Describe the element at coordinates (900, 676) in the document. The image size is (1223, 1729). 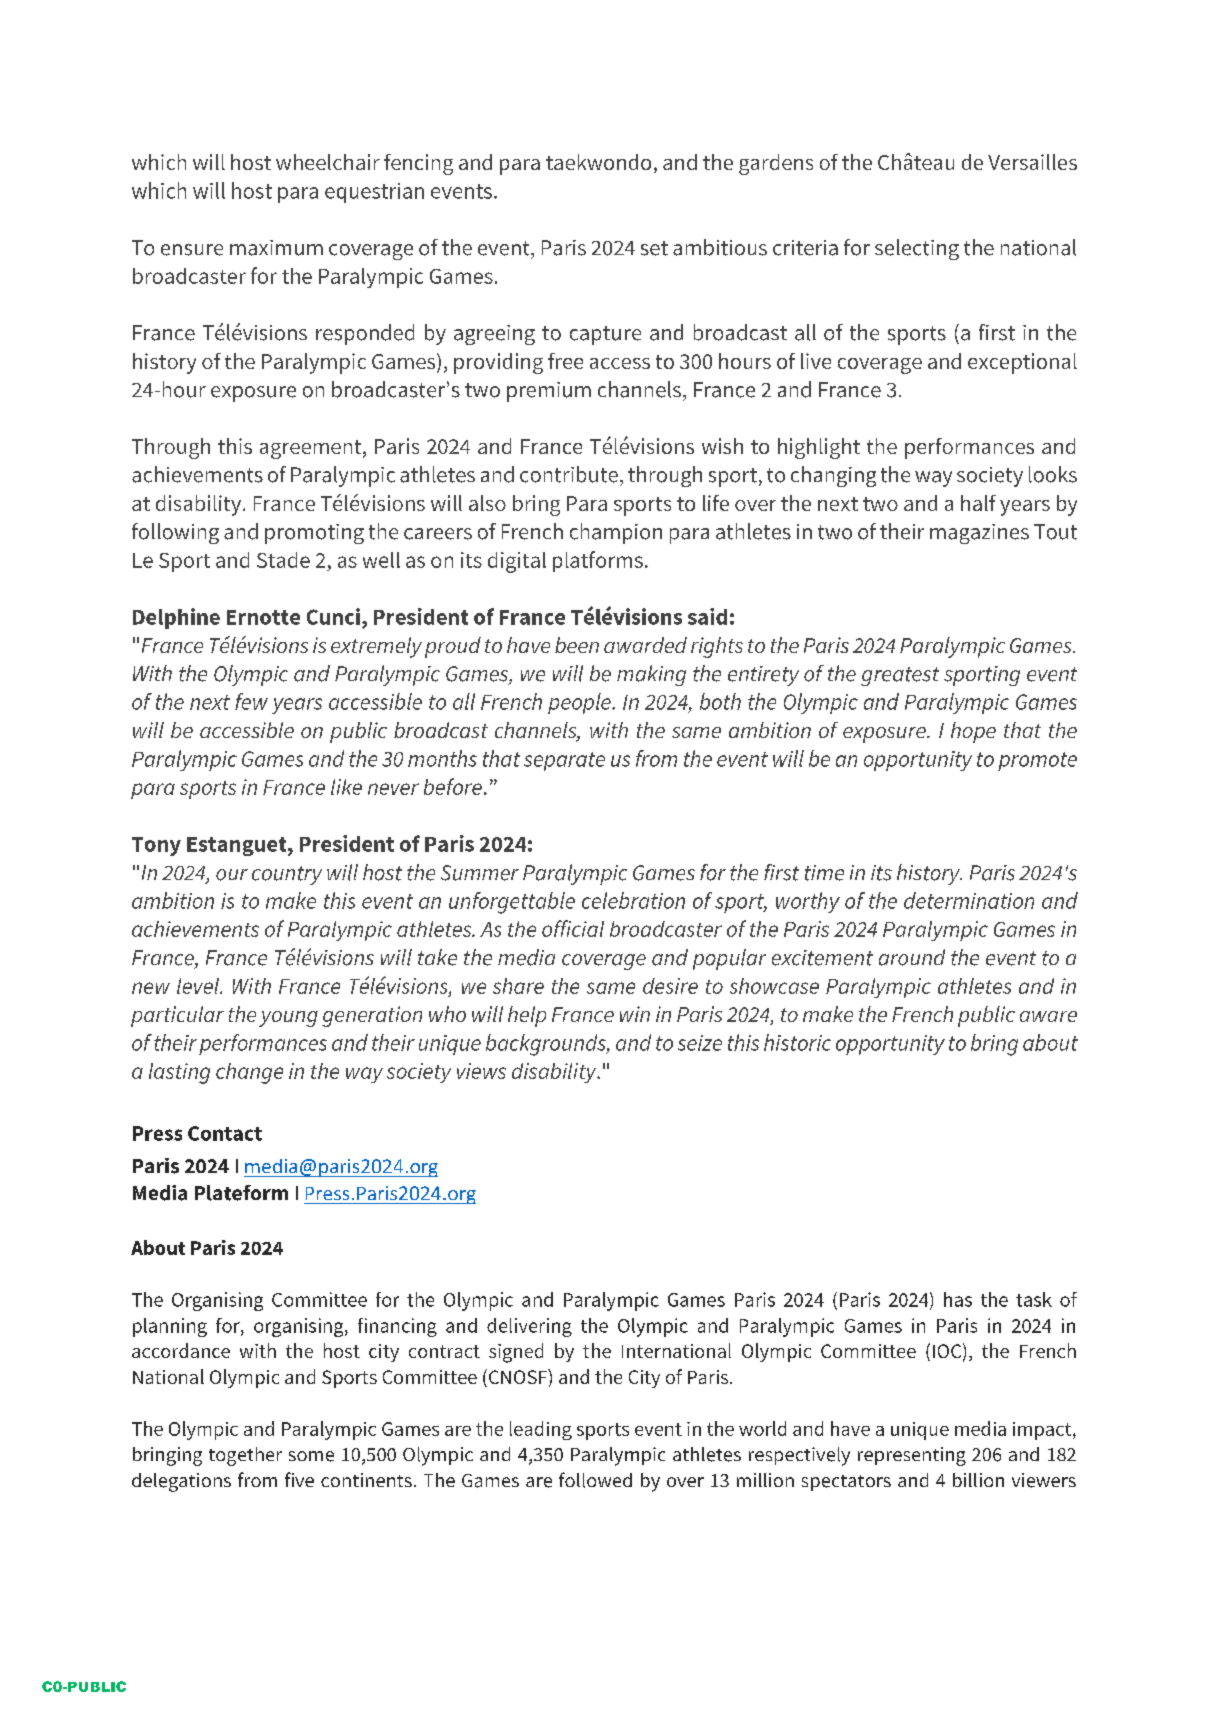
I see `greatest` at that location.
